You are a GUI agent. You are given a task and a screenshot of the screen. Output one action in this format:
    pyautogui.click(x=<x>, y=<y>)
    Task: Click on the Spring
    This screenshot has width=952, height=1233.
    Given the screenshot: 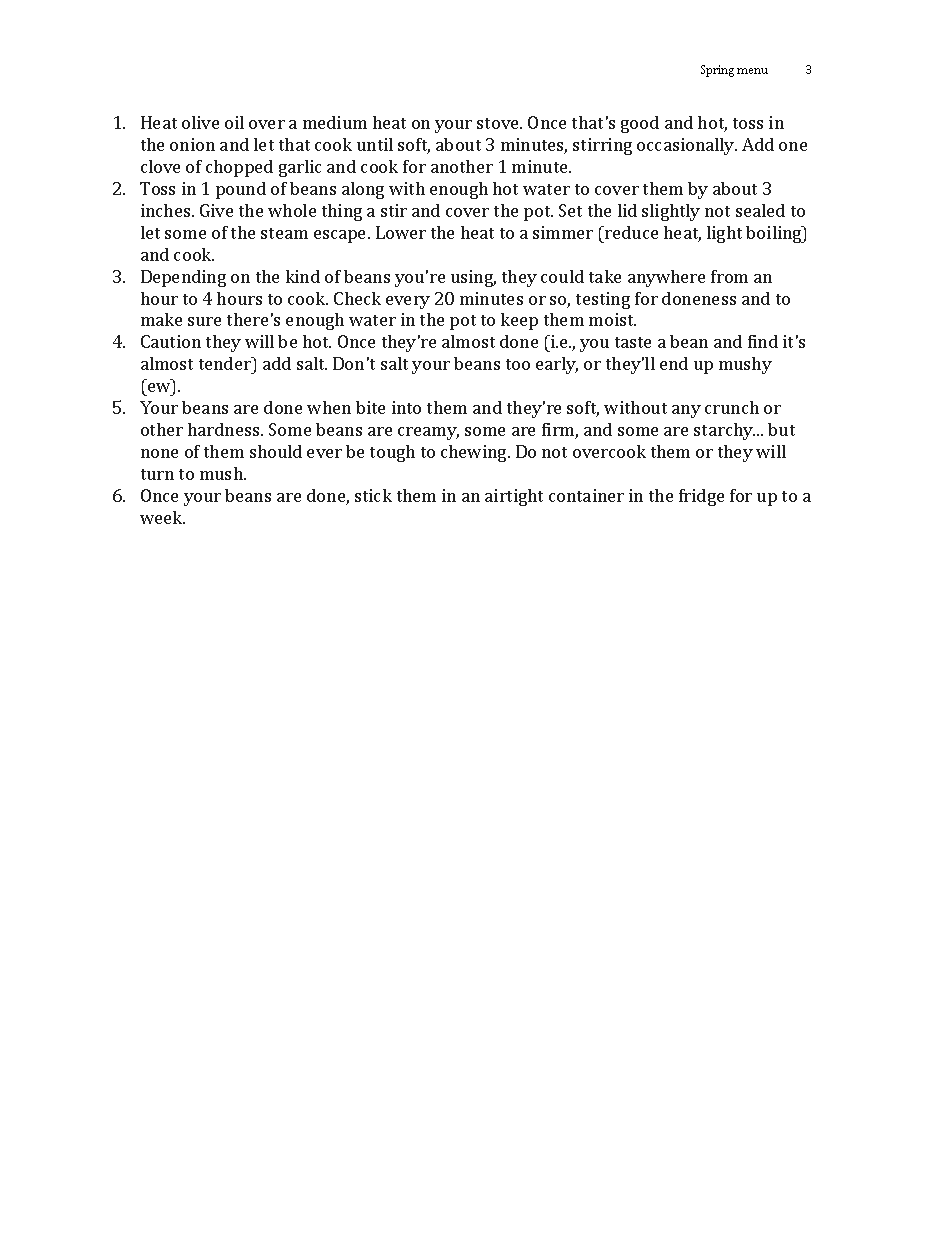 What is the action you would take?
    pyautogui.click(x=717, y=71)
